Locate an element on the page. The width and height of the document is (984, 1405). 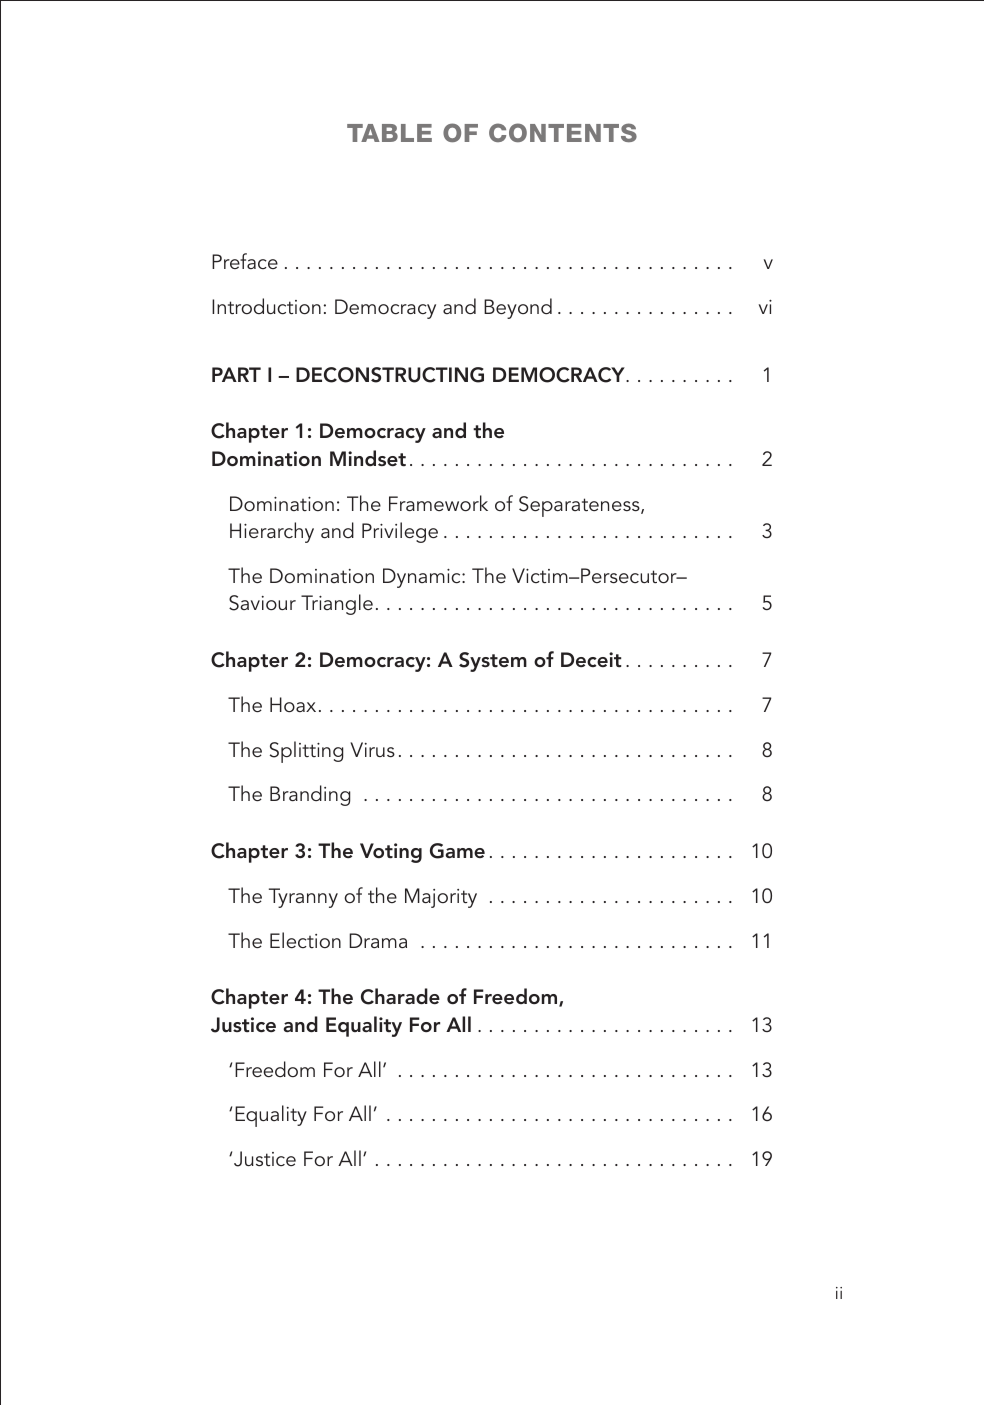
Separateness is located at coordinates (580, 506).
